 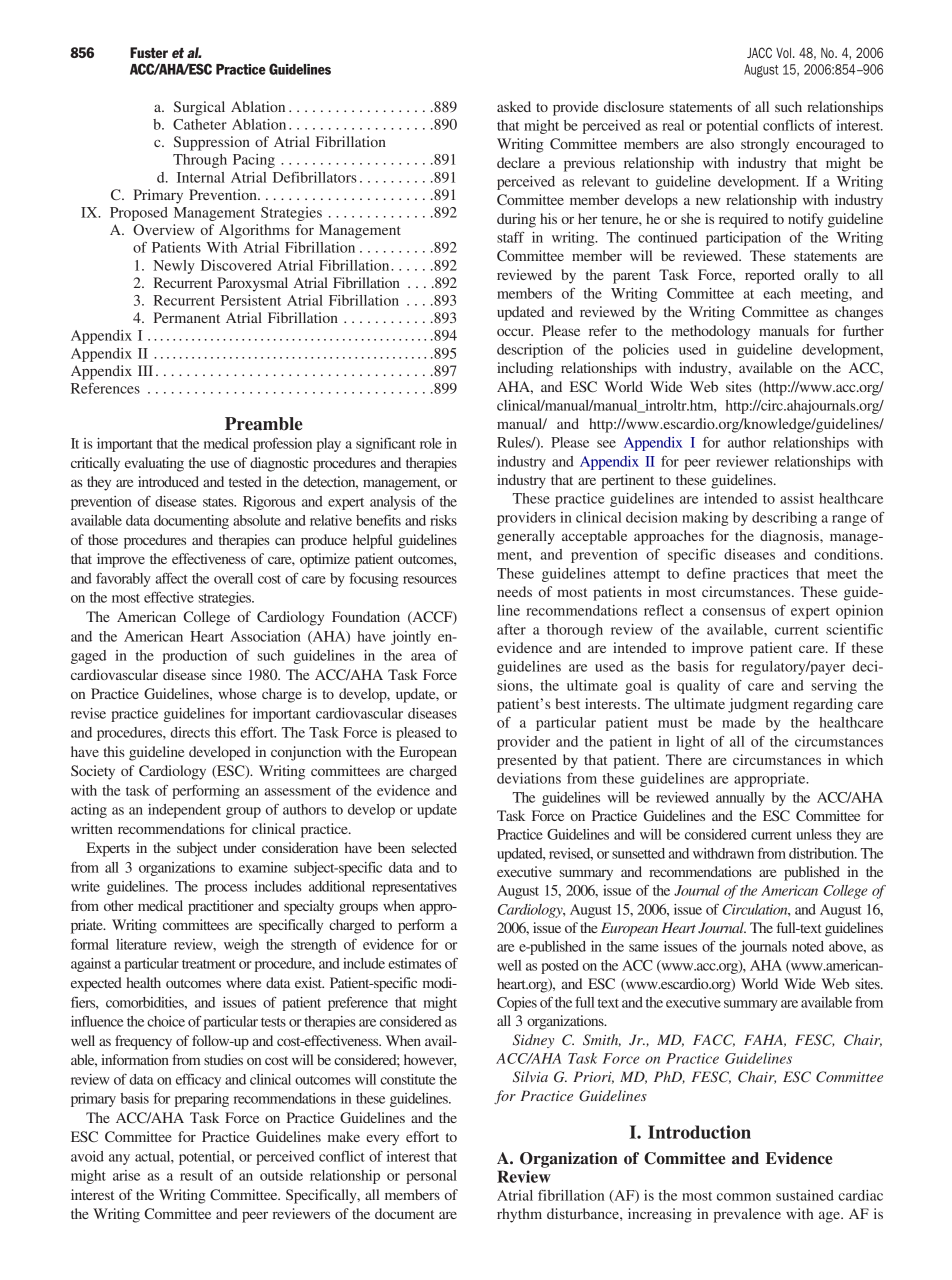 What do you see at coordinates (221, 907) in the page?
I see `practitioner` at bounding box center [221, 907].
